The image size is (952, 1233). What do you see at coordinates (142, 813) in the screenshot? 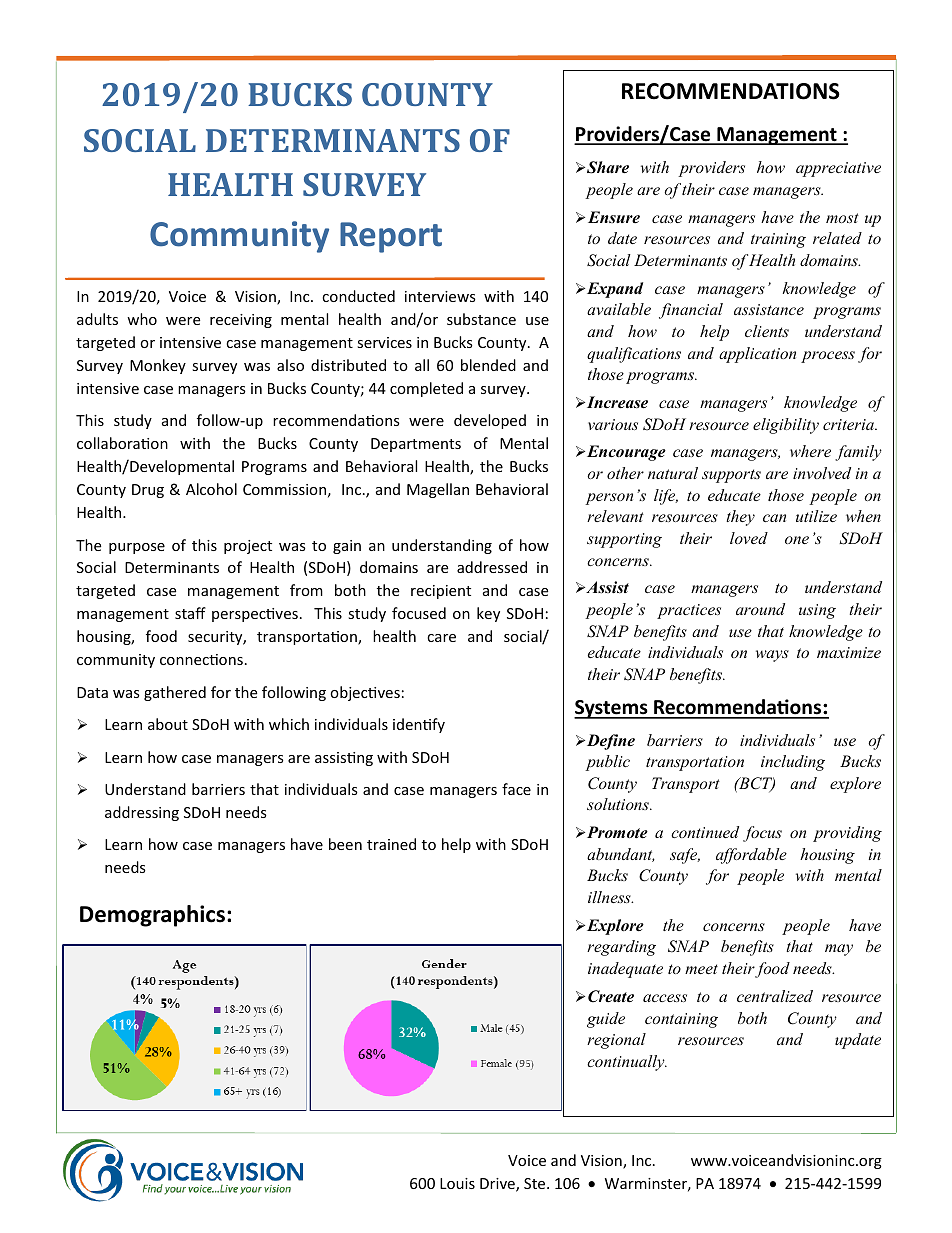
I see `addressing` at bounding box center [142, 813].
